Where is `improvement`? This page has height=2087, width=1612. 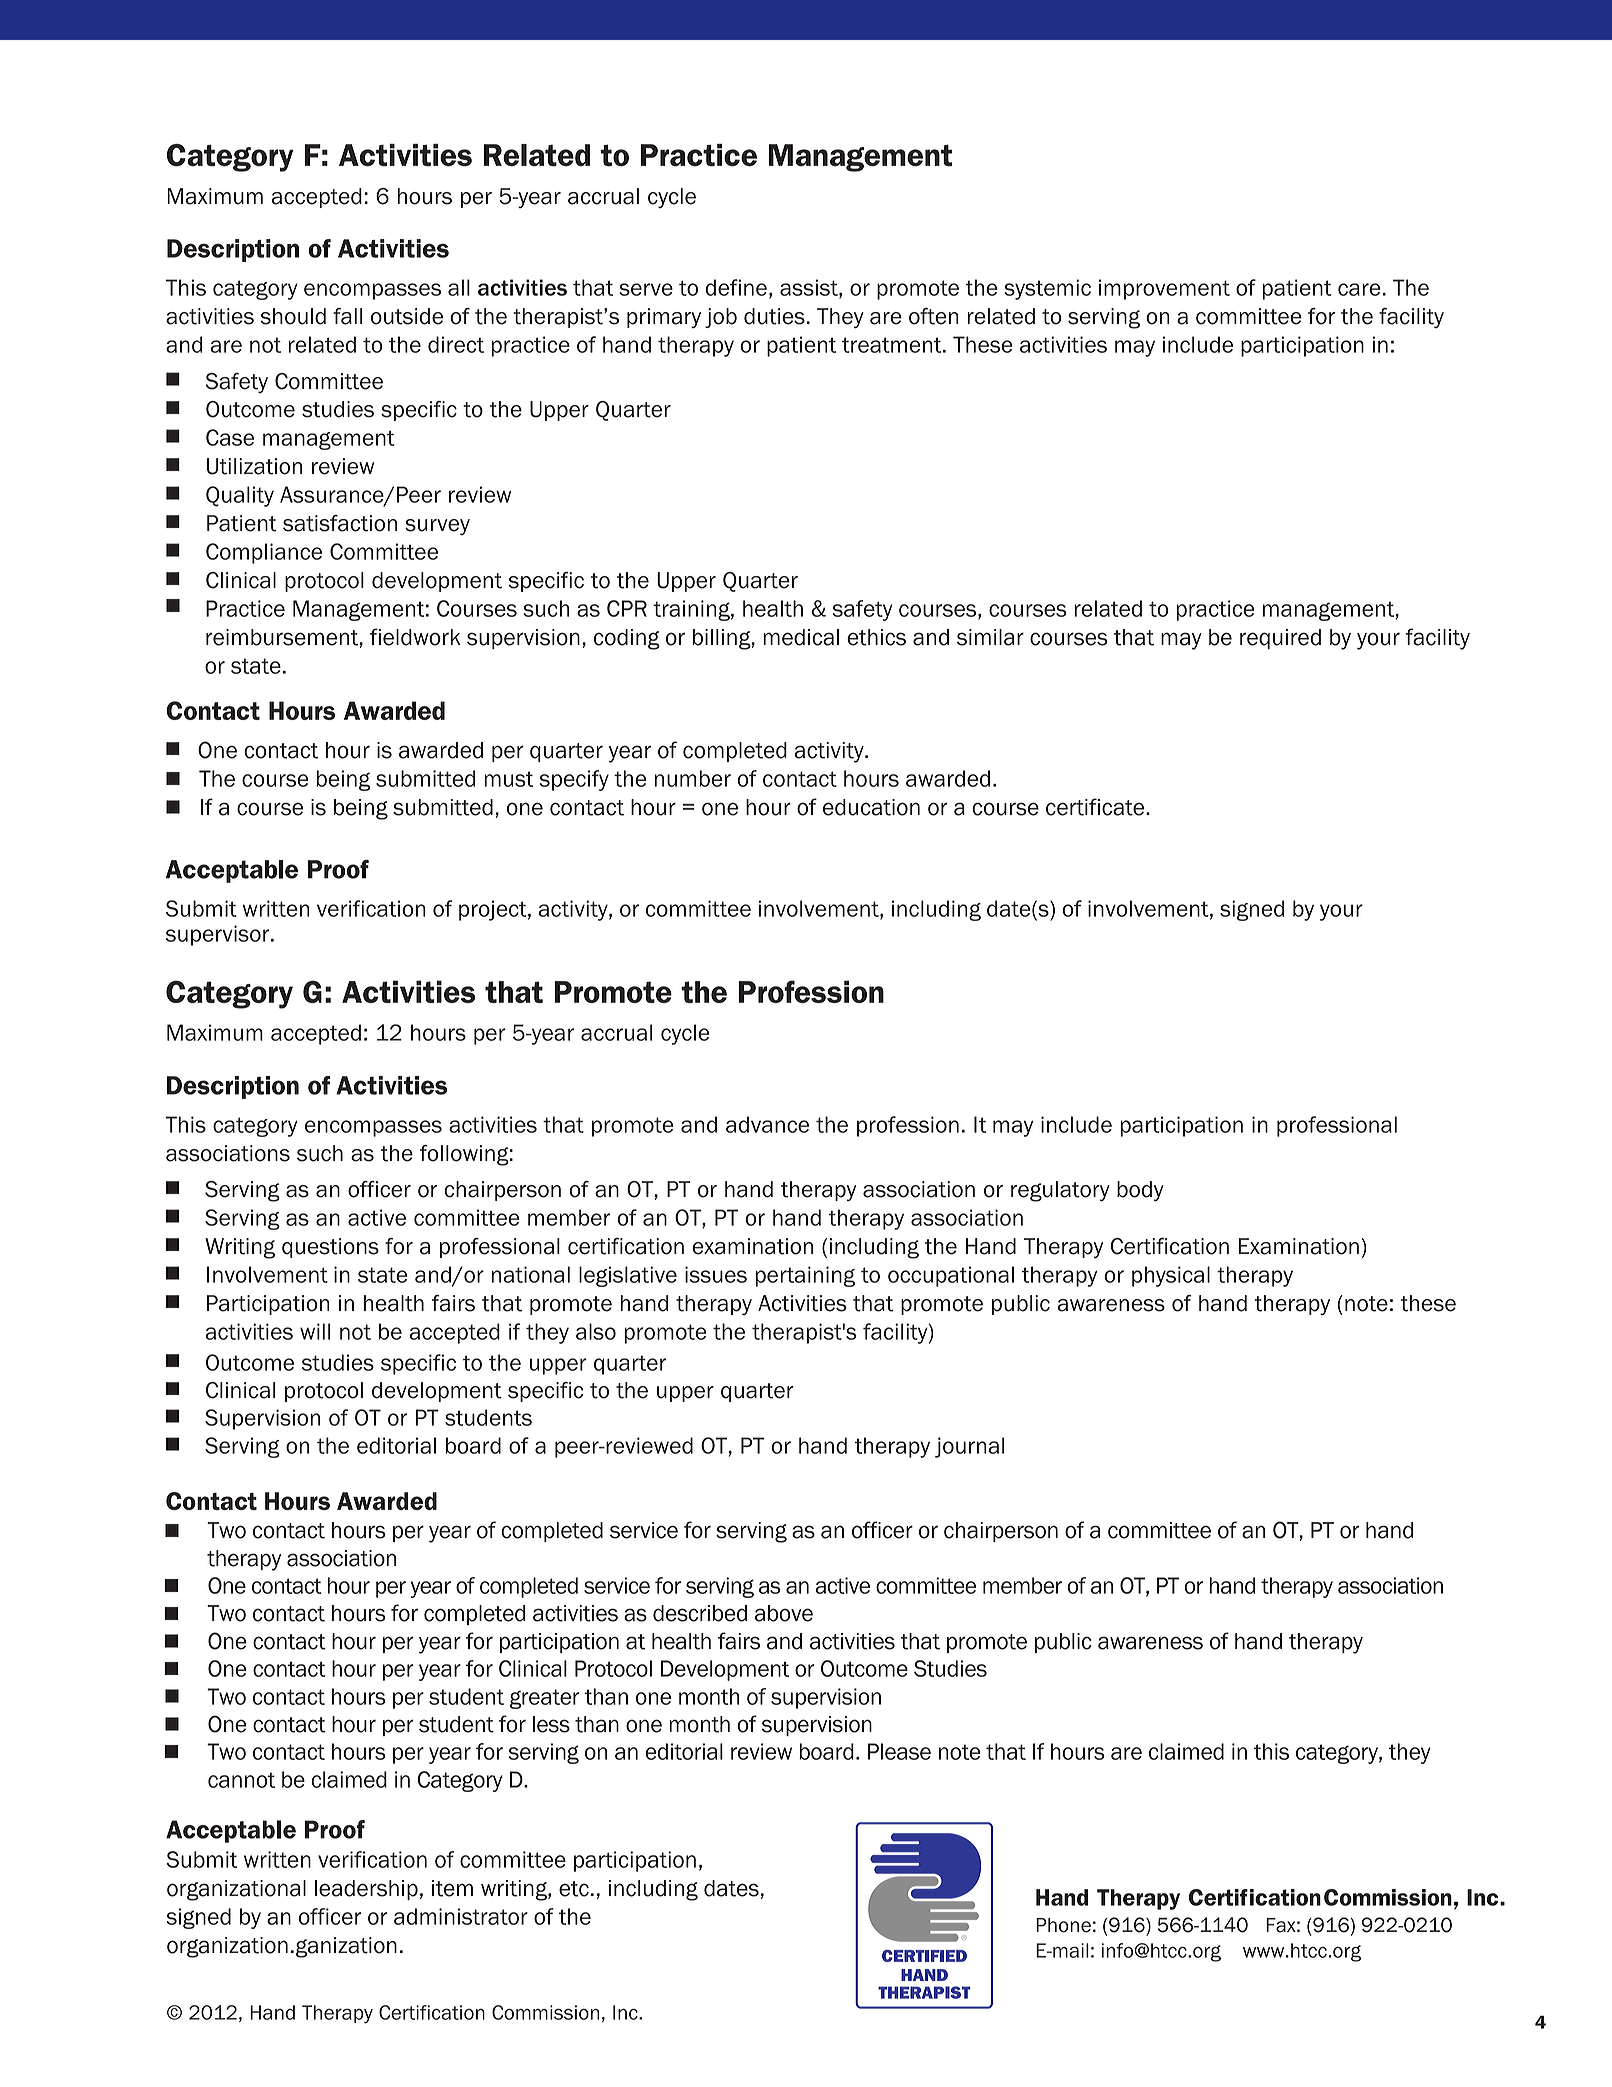
improvement is located at coordinates (1164, 289).
